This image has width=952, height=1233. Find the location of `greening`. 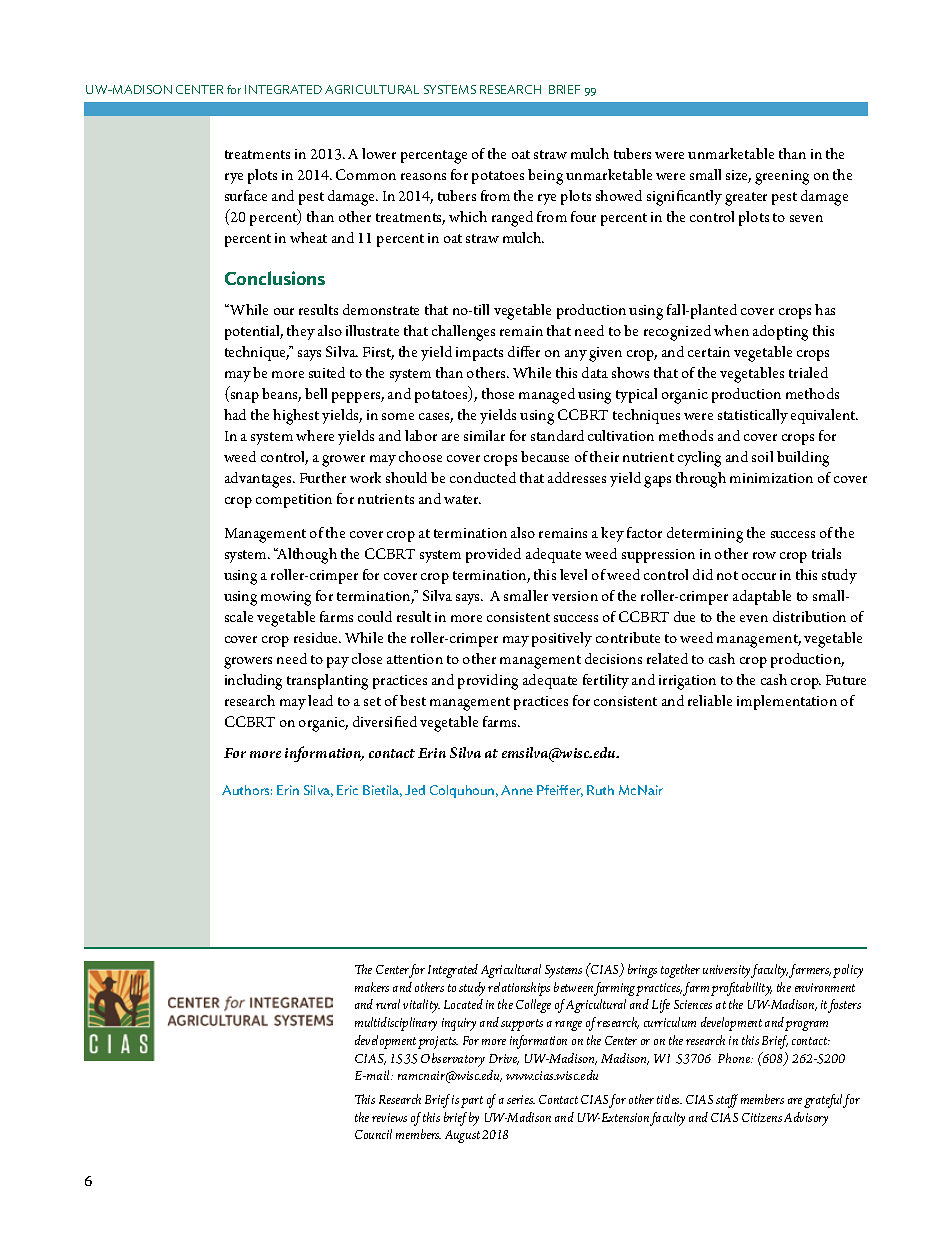

greening is located at coordinates (782, 177).
